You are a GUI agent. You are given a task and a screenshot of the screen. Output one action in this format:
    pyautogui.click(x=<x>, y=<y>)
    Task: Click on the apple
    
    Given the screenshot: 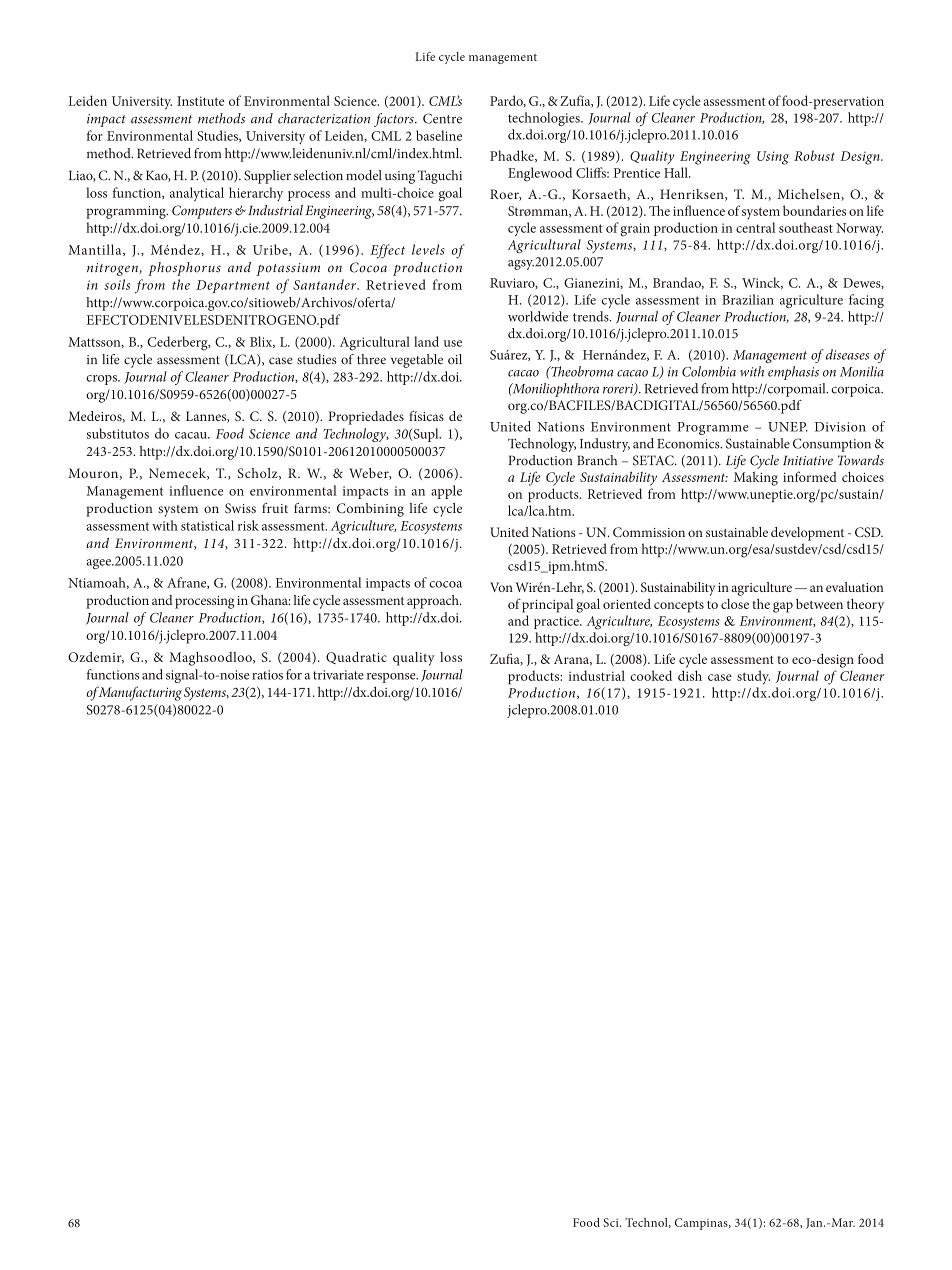 What is the action you would take?
    pyautogui.click(x=446, y=492)
